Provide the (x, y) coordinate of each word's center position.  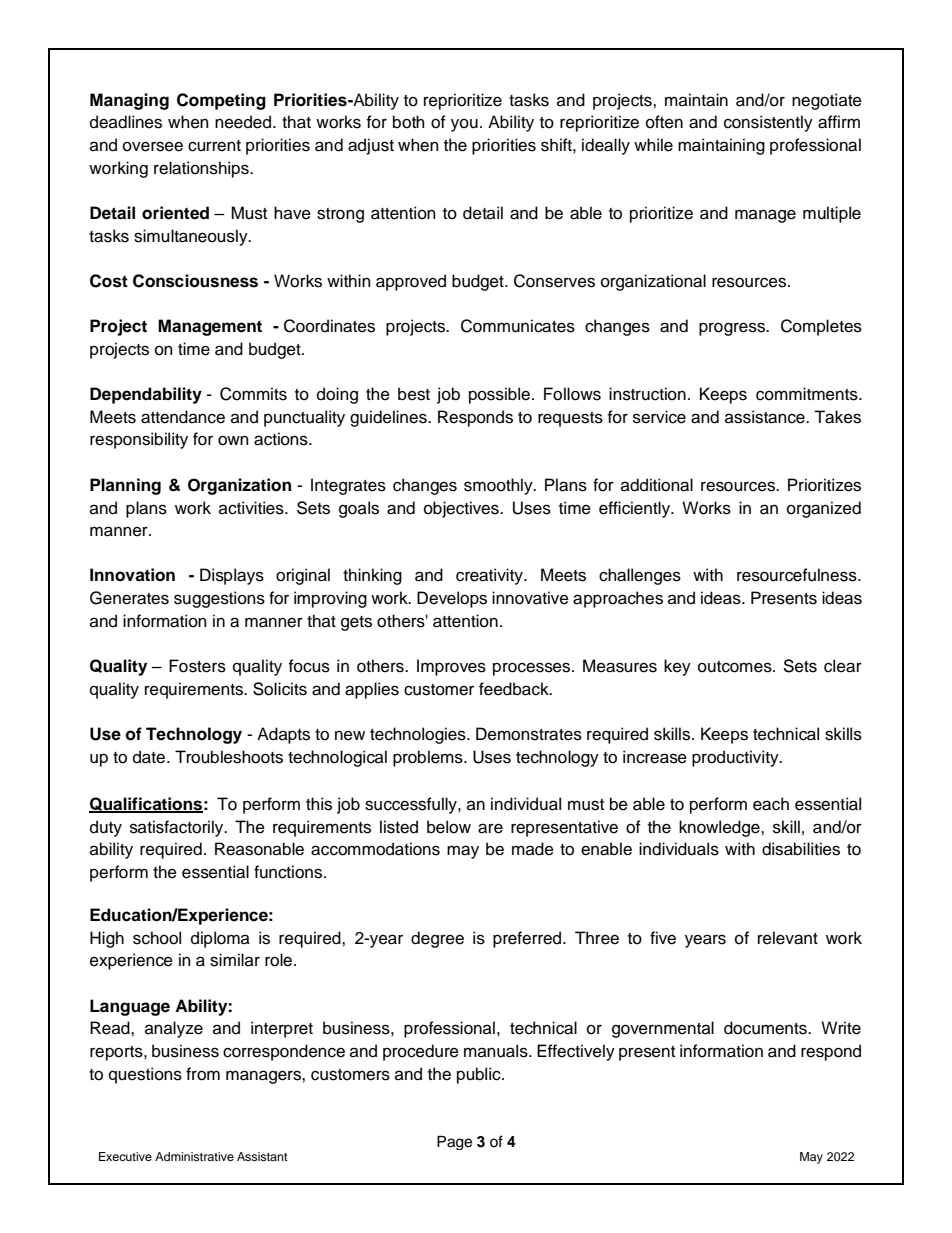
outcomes (736, 667)
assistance (766, 417)
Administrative (194, 1156)
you (464, 125)
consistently (768, 123)
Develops (452, 599)
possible (499, 395)
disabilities (801, 849)
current (214, 146)
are (490, 828)
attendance (183, 417)
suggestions (219, 599)
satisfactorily (178, 828)
